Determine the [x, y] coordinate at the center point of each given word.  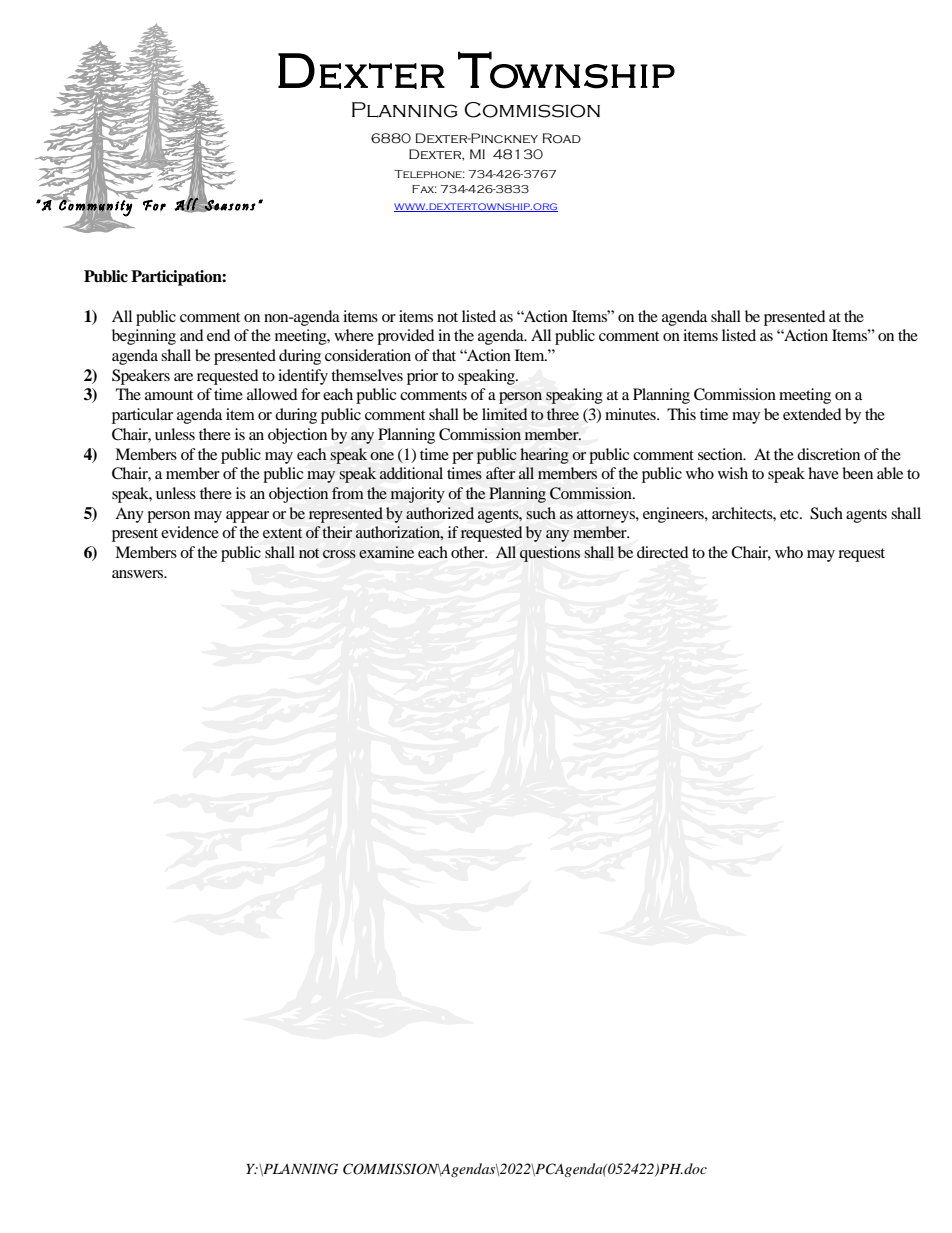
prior [422, 377]
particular [142, 416]
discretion [828, 454]
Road [562, 138]
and [192, 335]
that [444, 355]
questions [550, 554]
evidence [190, 532]
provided [406, 337]
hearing [544, 456]
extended [812, 414]
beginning [144, 337]
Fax [424, 189]
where [354, 335]
